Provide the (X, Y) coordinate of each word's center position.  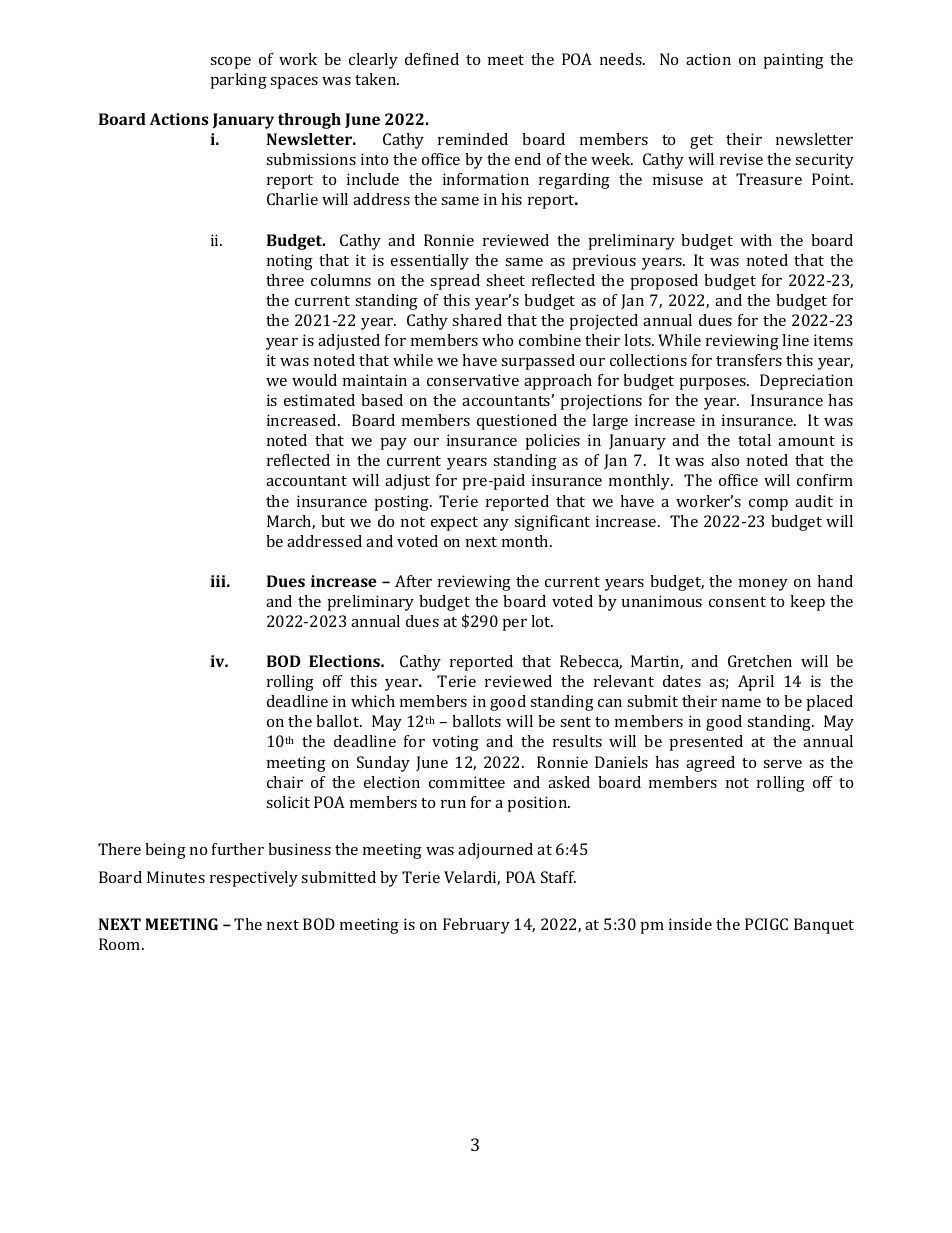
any (496, 525)
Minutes (176, 877)
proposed (664, 282)
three (285, 280)
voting (455, 743)
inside (690, 924)
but (333, 521)
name (741, 703)
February (476, 926)
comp (768, 505)
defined (432, 59)
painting (794, 61)
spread (455, 282)
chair (285, 782)
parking (239, 81)
